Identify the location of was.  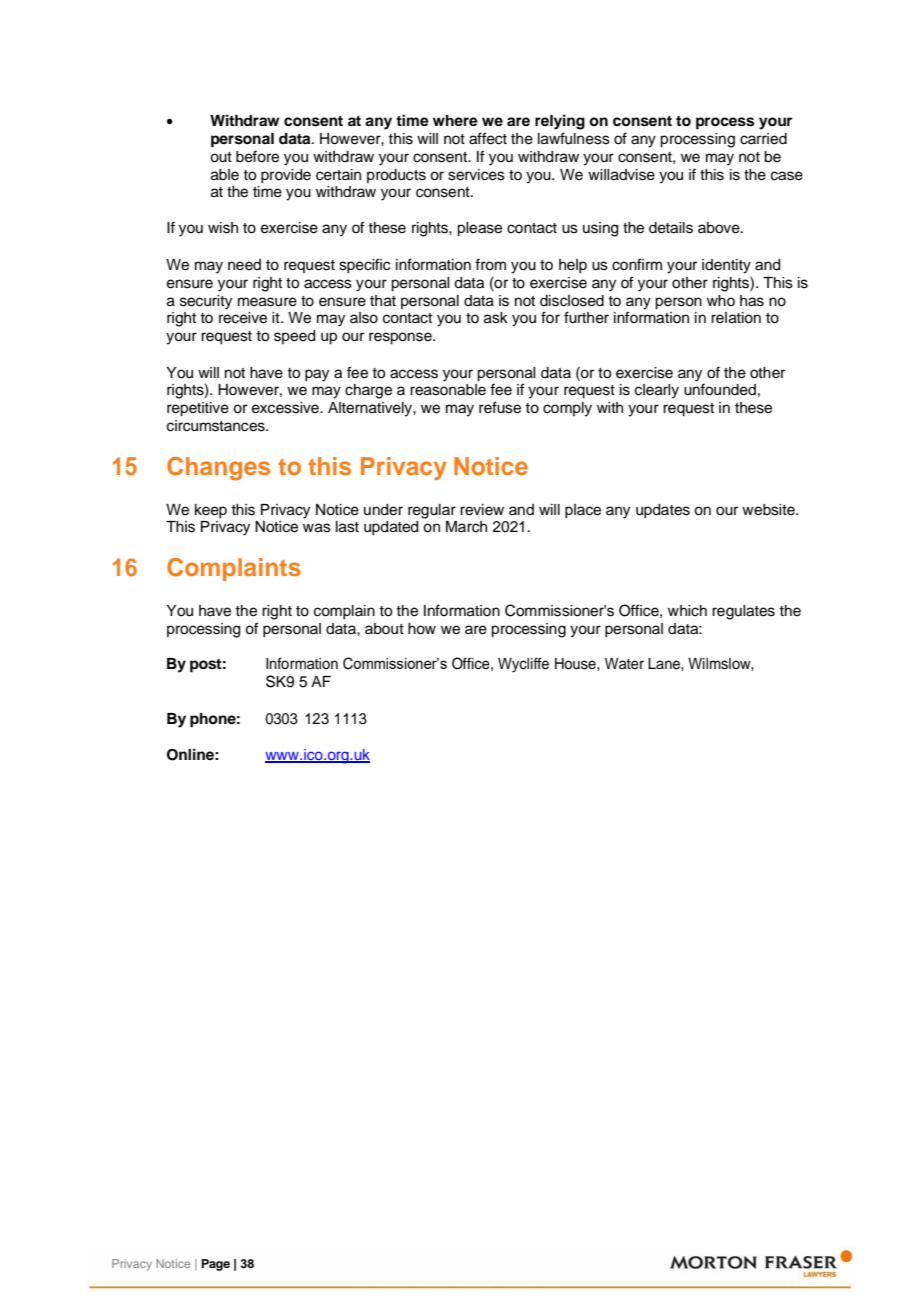
(317, 528).
